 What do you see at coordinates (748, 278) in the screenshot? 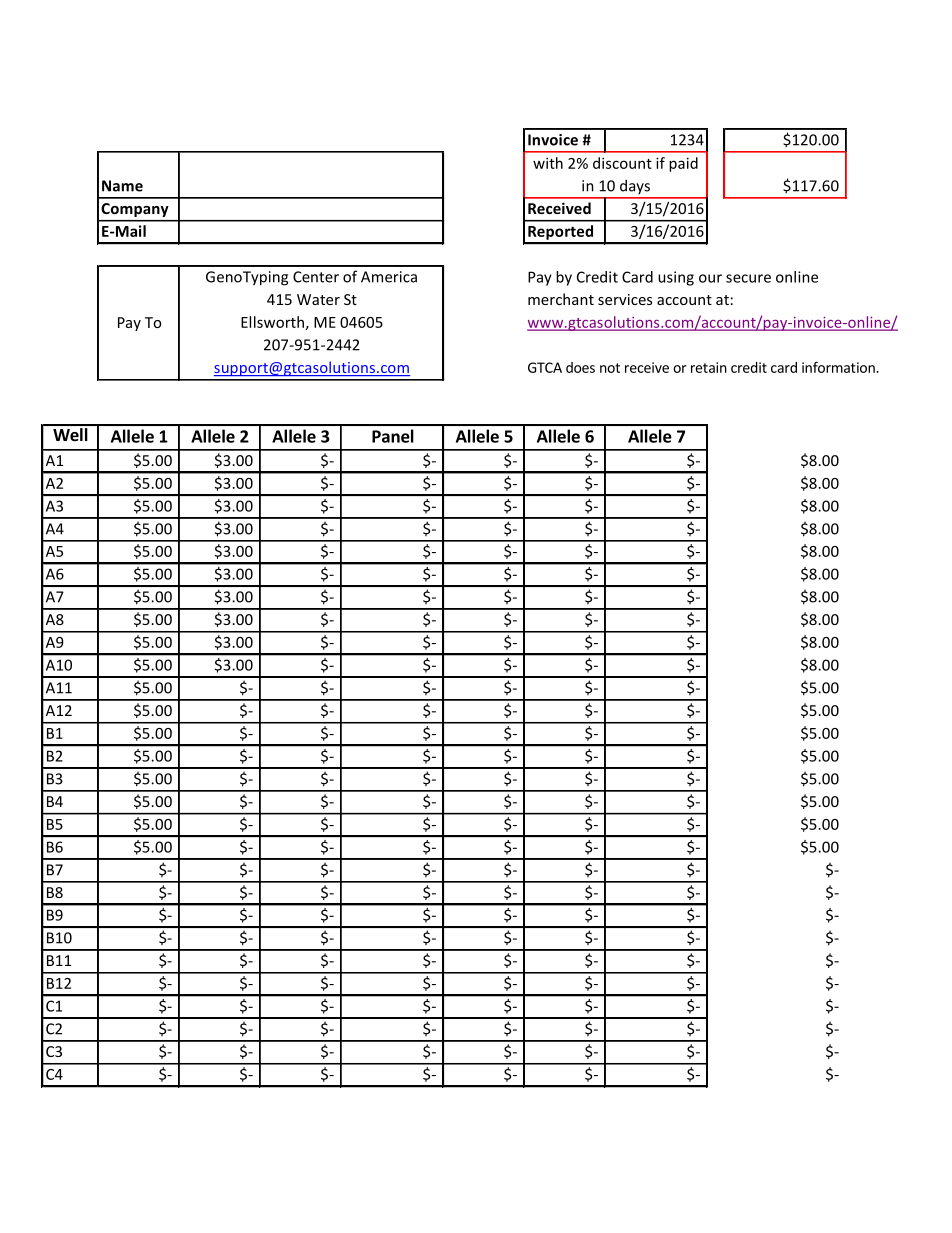
I see `secure` at bounding box center [748, 278].
